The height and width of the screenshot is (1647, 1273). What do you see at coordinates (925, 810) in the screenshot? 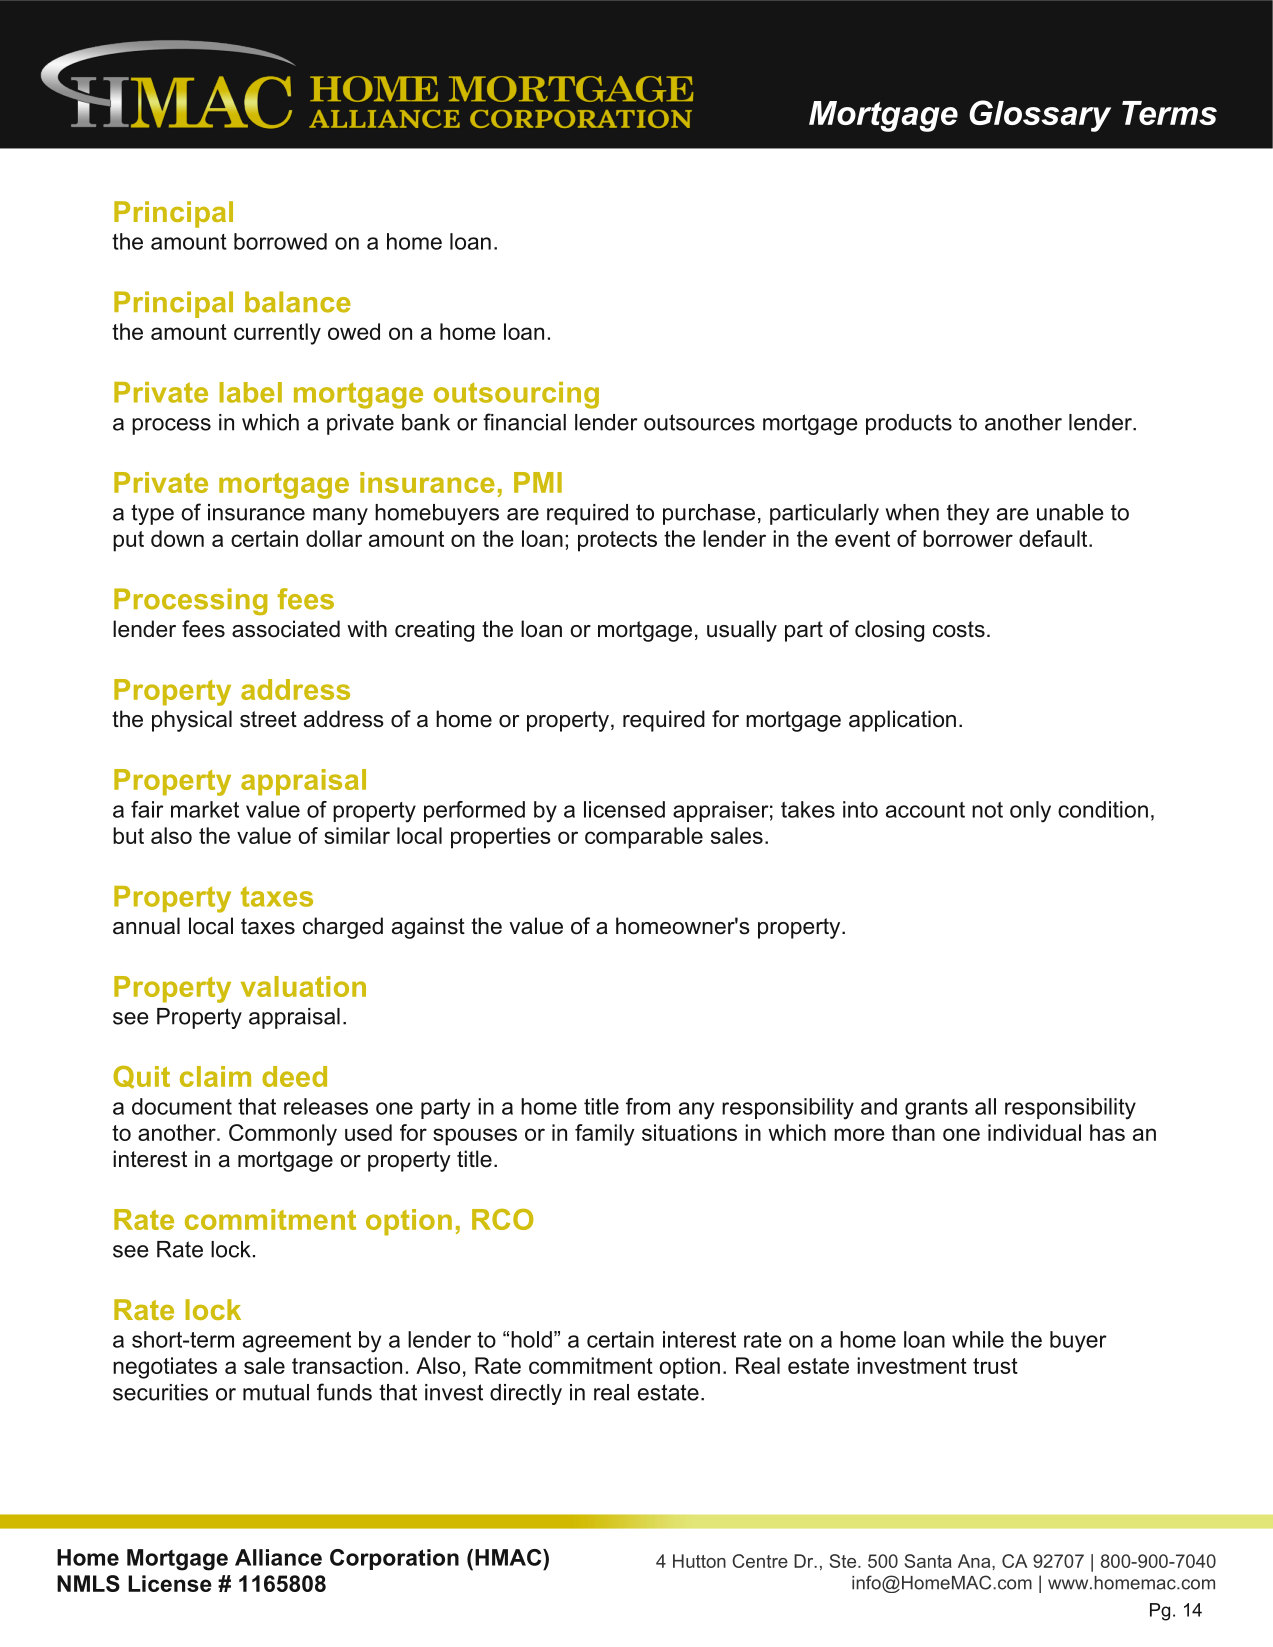
I see `account` at bounding box center [925, 810].
